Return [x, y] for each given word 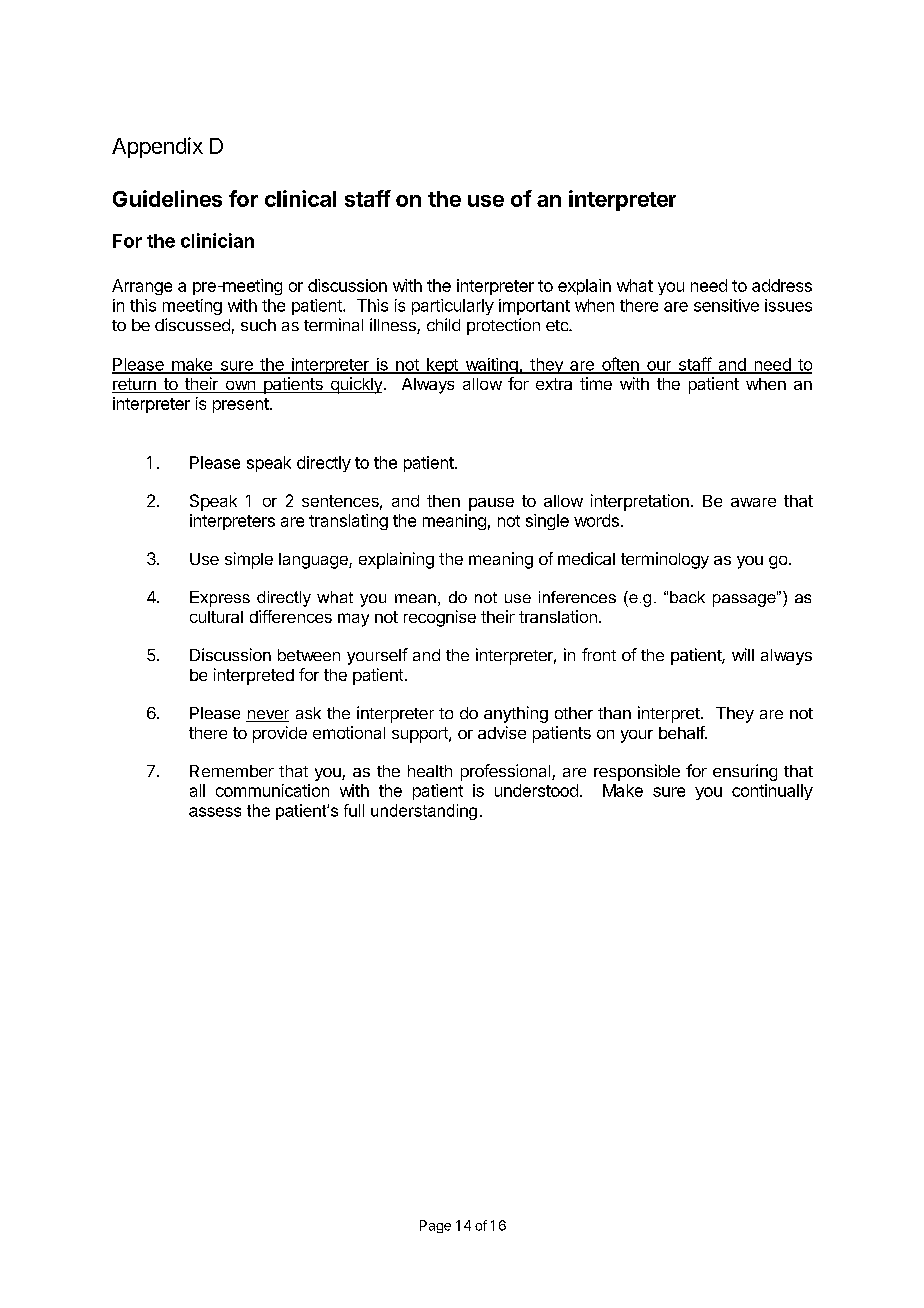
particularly [453, 307]
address [782, 285]
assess [215, 812]
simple [249, 560]
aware [753, 502]
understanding [424, 812]
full [354, 810]
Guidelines [167, 198]
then [443, 501]
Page [435, 1226]
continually [772, 792]
